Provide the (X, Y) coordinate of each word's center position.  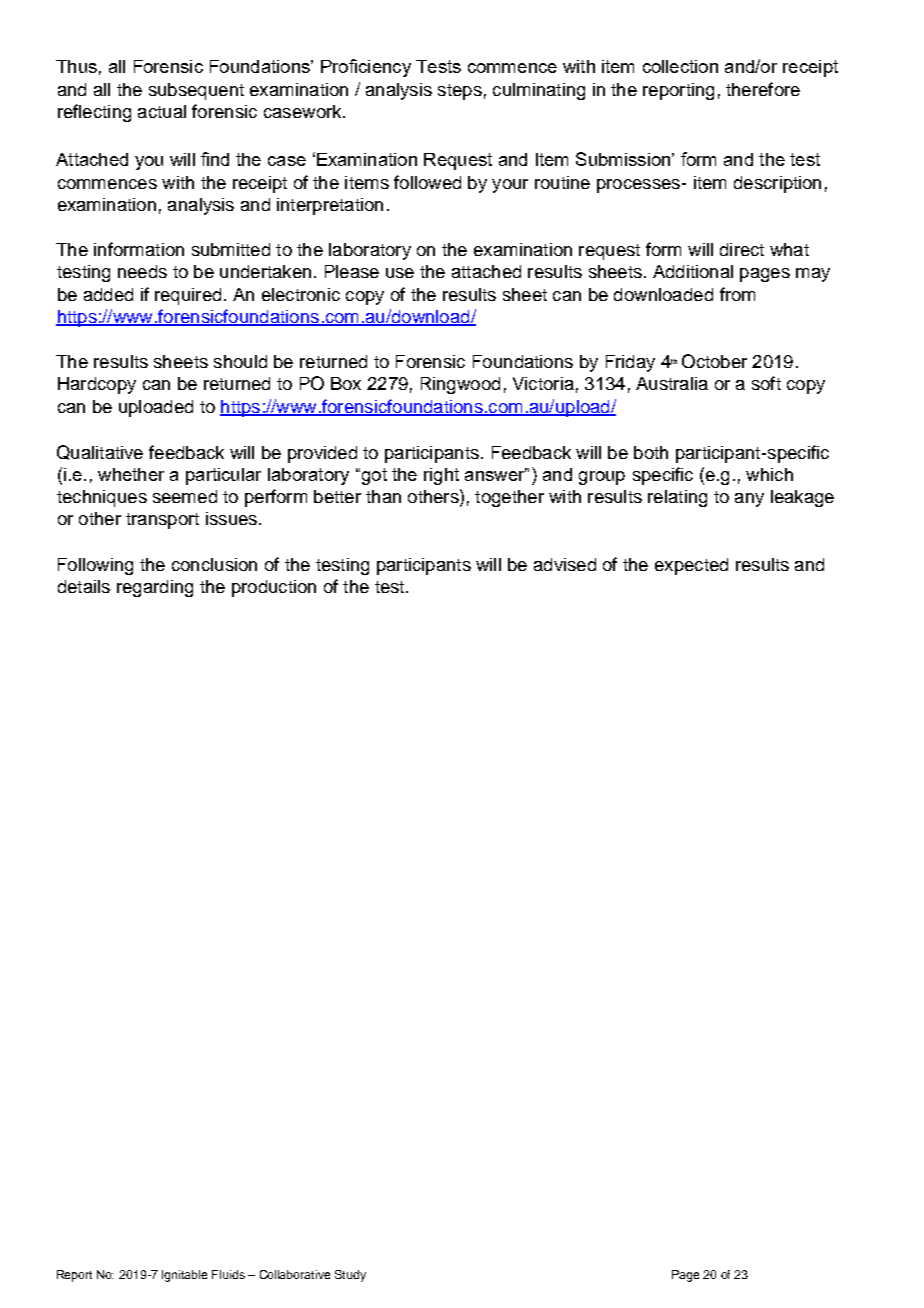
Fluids (228, 1274)
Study (350, 1276)
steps (460, 92)
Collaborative (295, 1274)
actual (162, 111)
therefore (763, 89)
